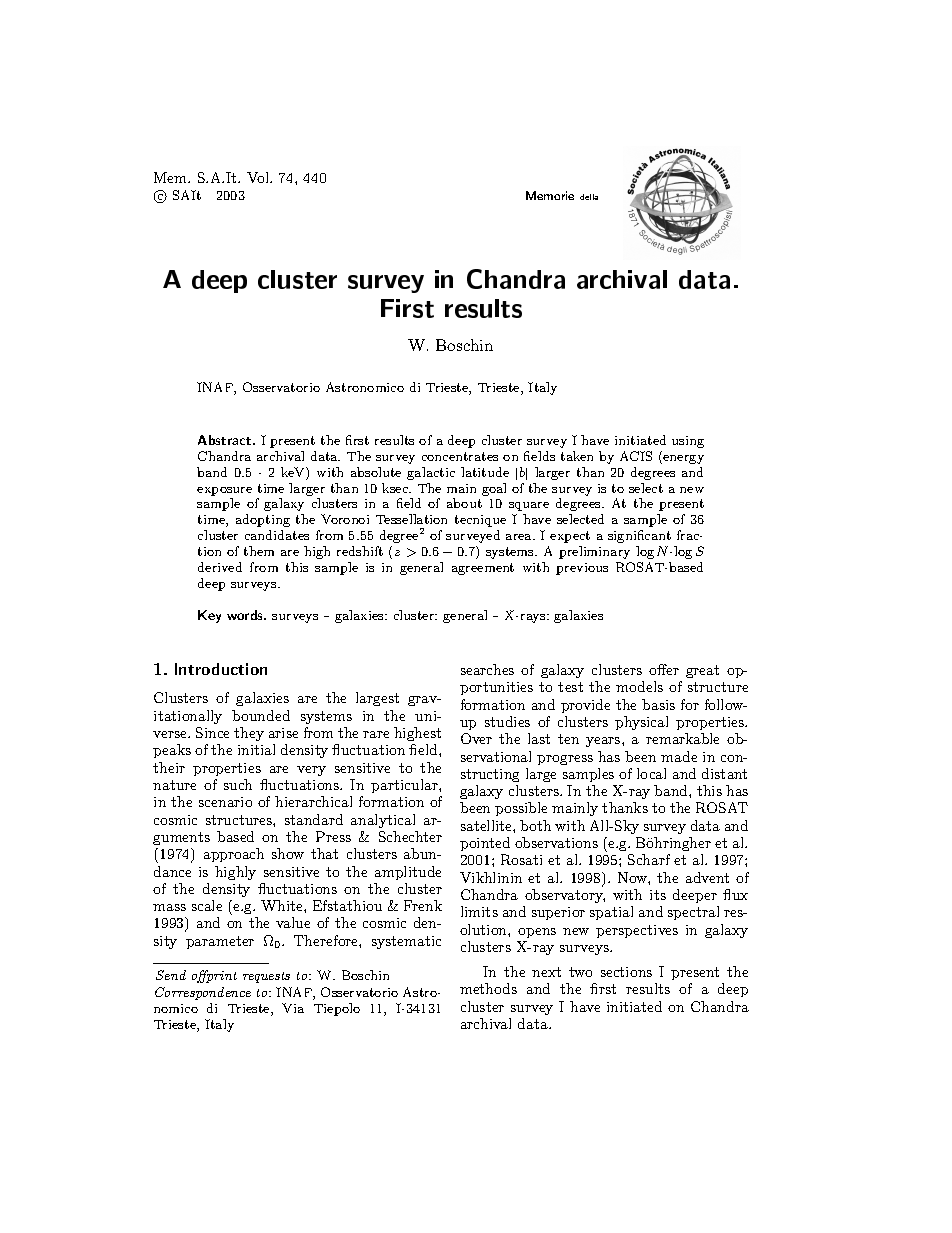 The width and height of the document is (952, 1233). Describe the element at coordinates (263, 520) in the document. I see `adopting` at that location.
